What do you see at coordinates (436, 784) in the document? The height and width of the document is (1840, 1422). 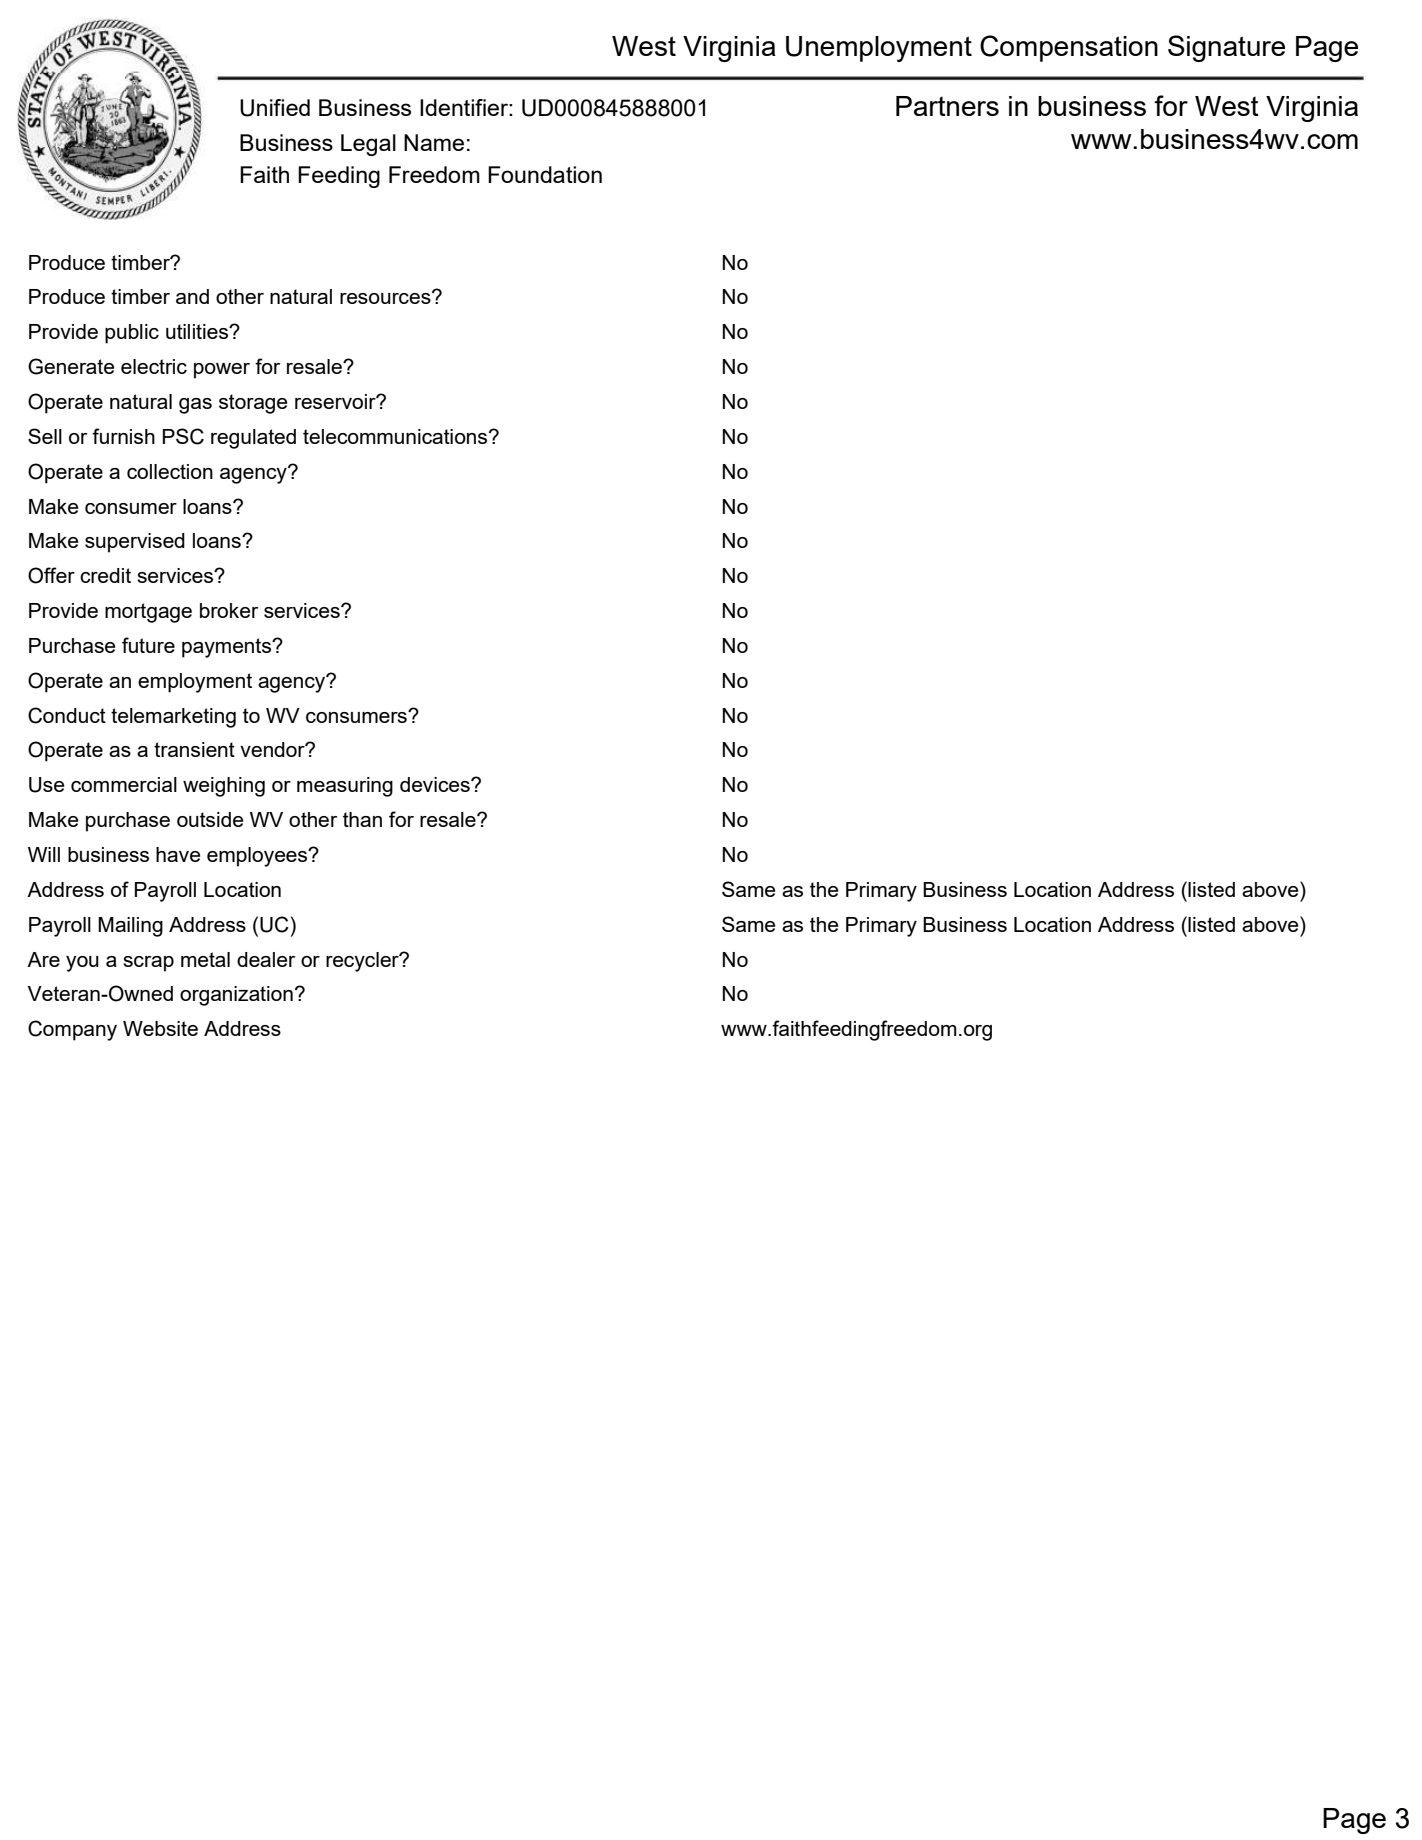 I see `devices` at bounding box center [436, 784].
